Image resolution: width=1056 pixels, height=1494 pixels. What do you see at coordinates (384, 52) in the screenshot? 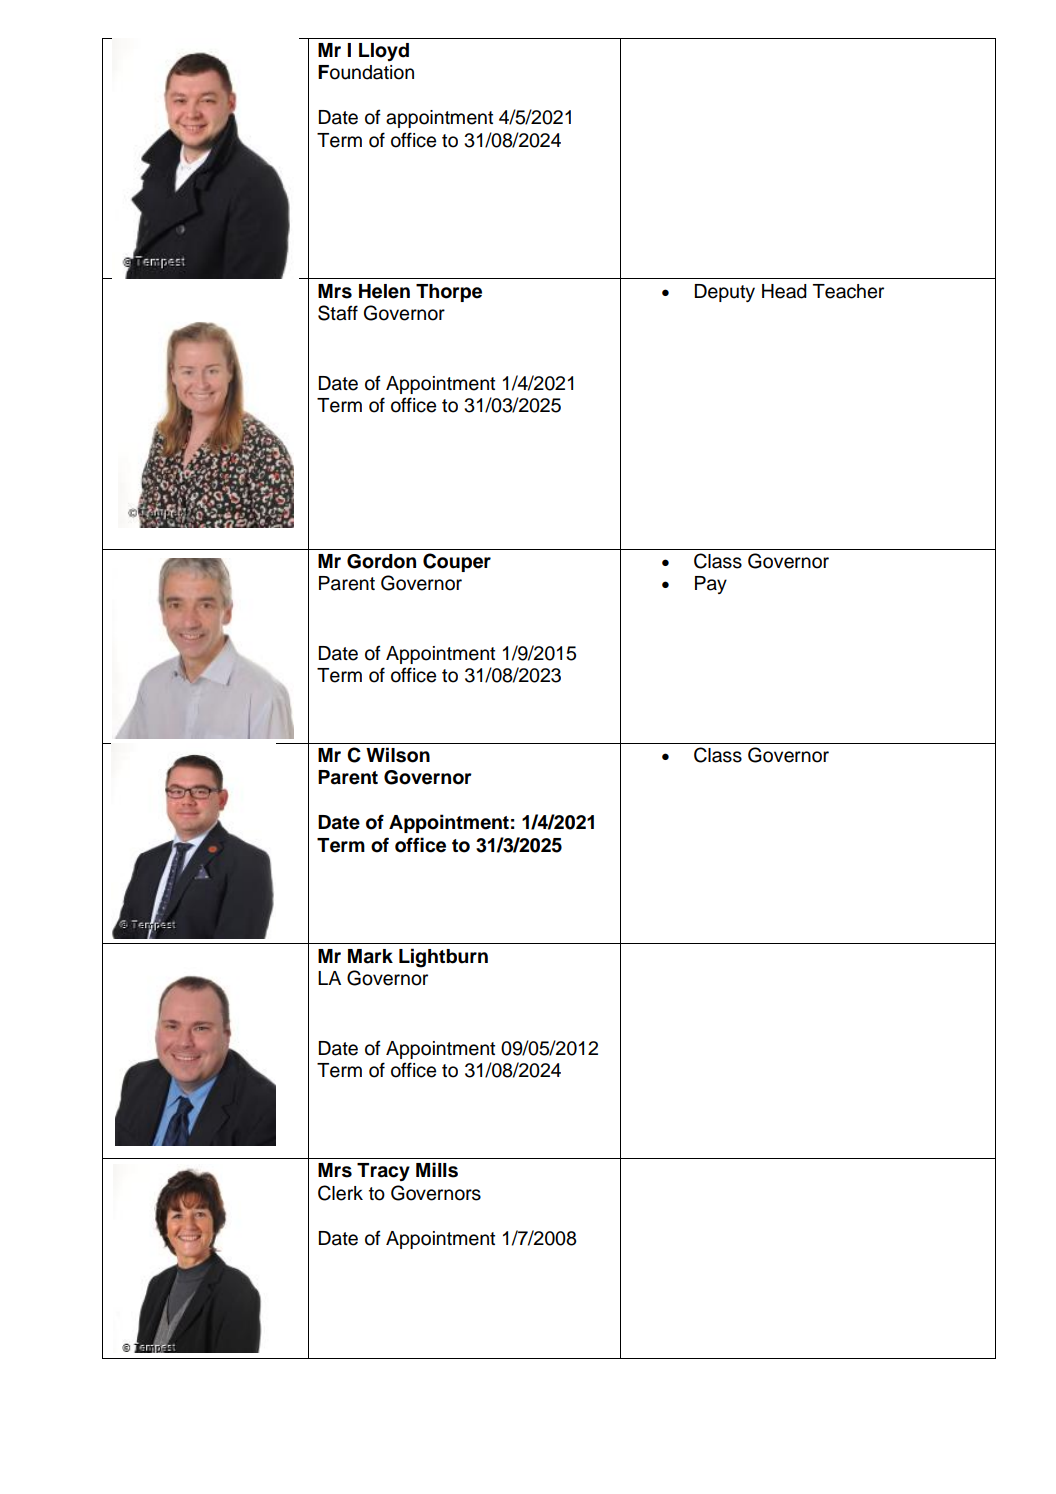
I see `Lloyd` at bounding box center [384, 52].
